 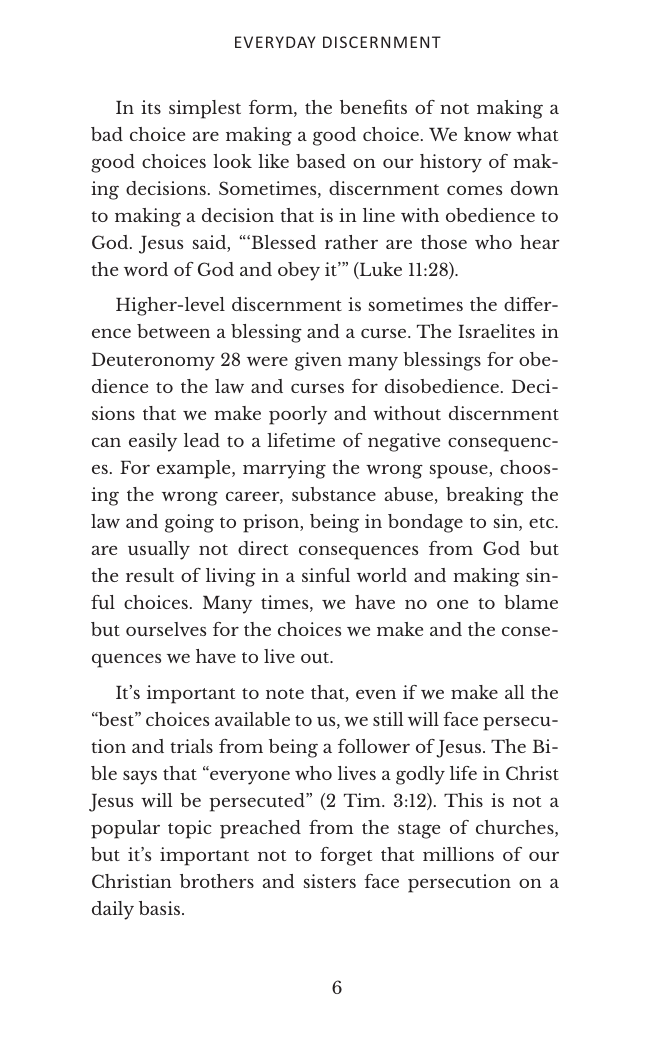 What do you see at coordinates (531, 602) in the screenshot?
I see `blame` at bounding box center [531, 602].
